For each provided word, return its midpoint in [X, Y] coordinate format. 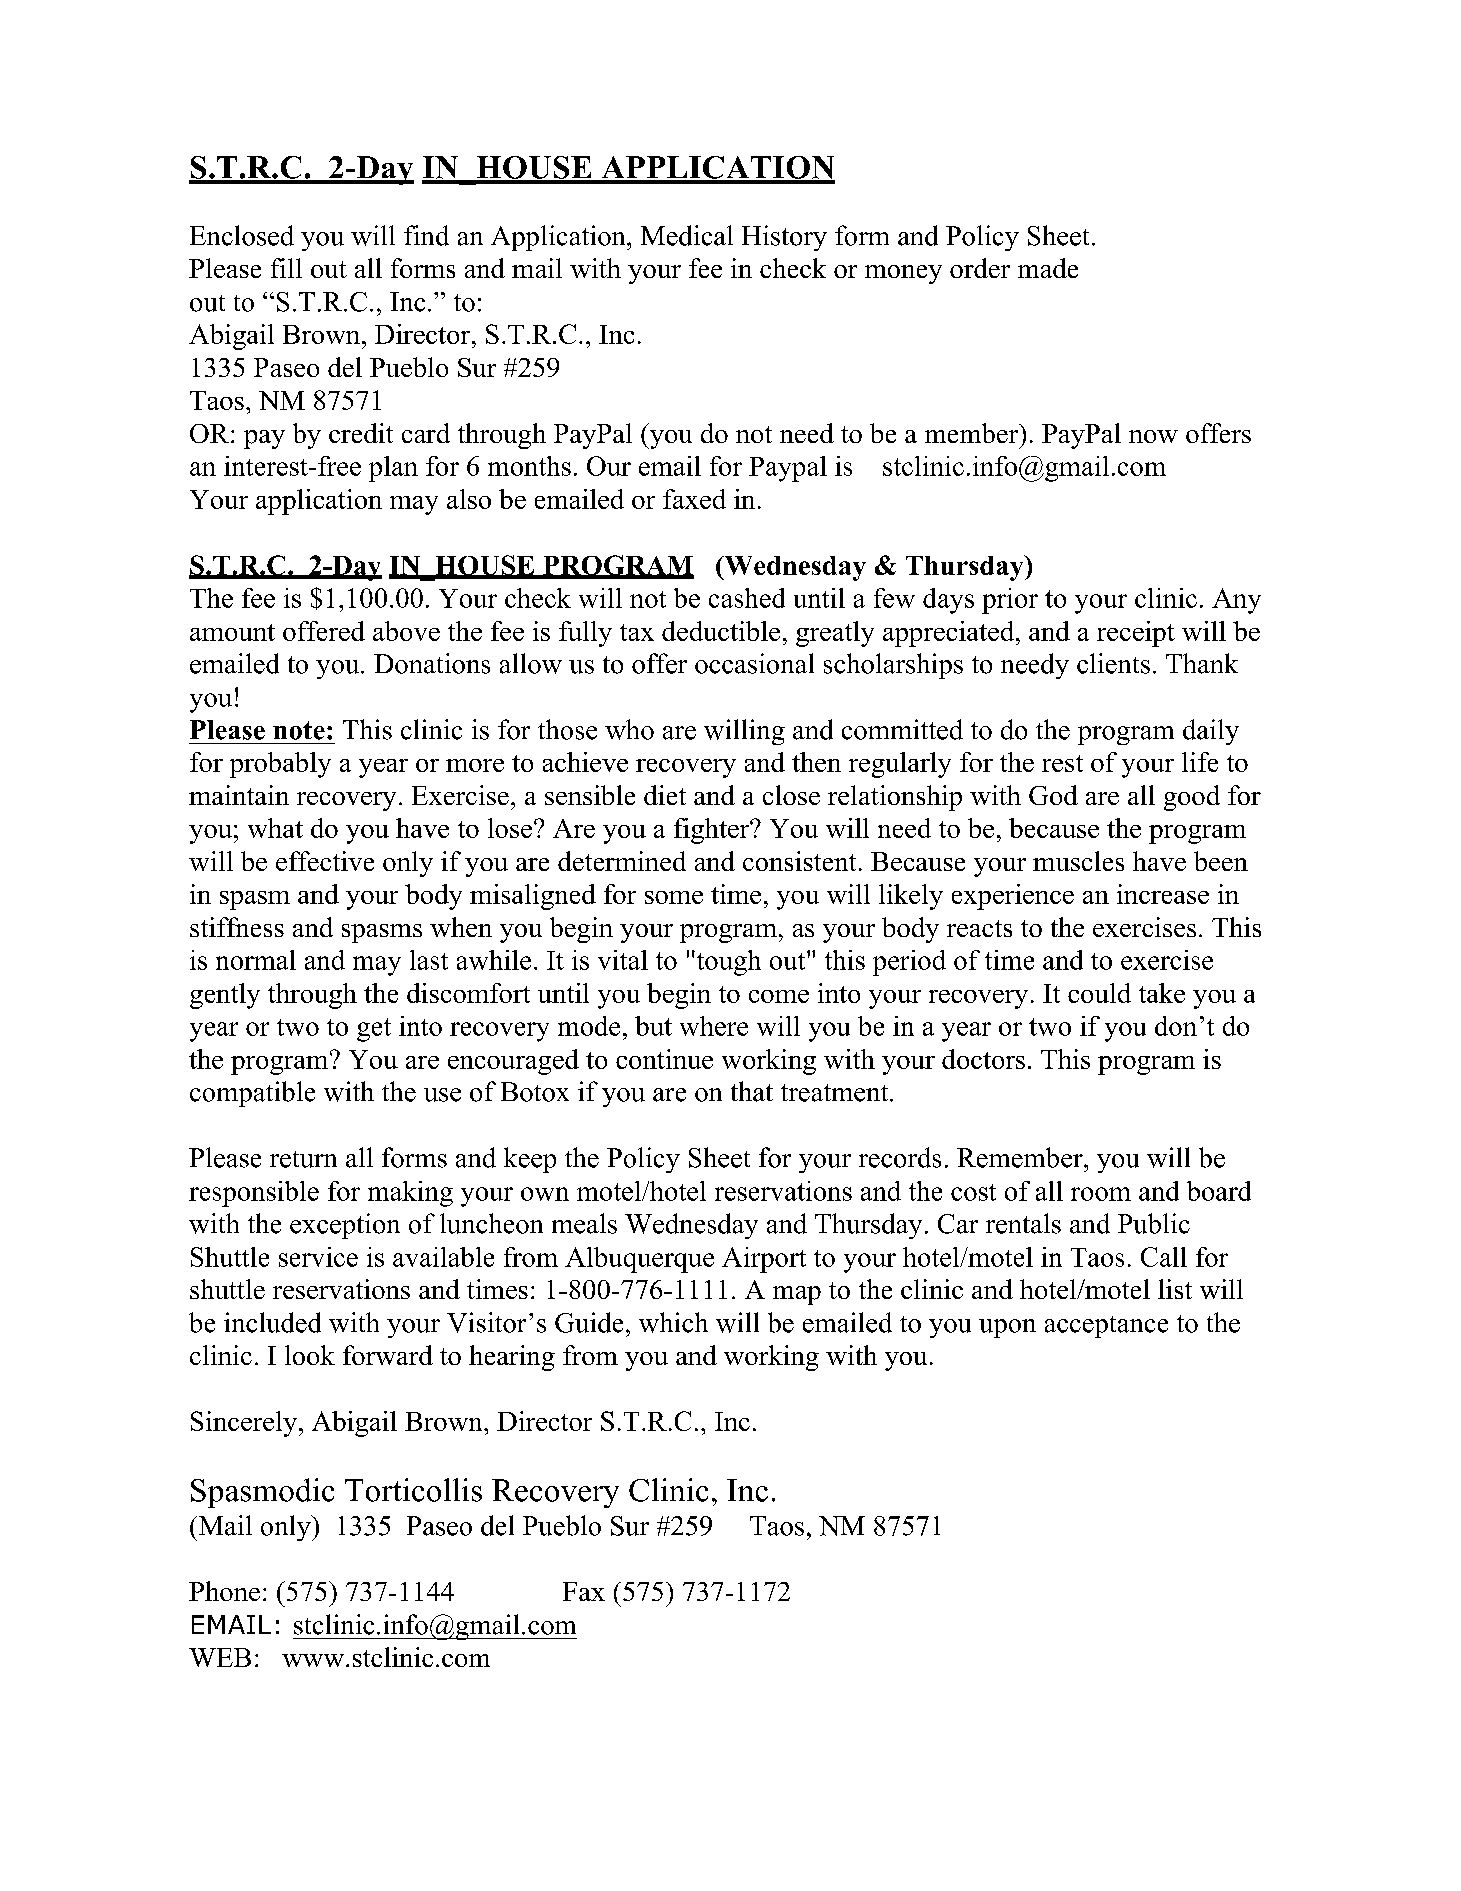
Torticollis [413, 1490]
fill [286, 268]
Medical [687, 235]
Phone [224, 1591]
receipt [1136, 634]
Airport [764, 1260]
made [1048, 268]
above [406, 631]
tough [727, 963]
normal [256, 960]
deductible [721, 631]
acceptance [1106, 1327]
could [1099, 993]
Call [1164, 1257]
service [318, 1257]
